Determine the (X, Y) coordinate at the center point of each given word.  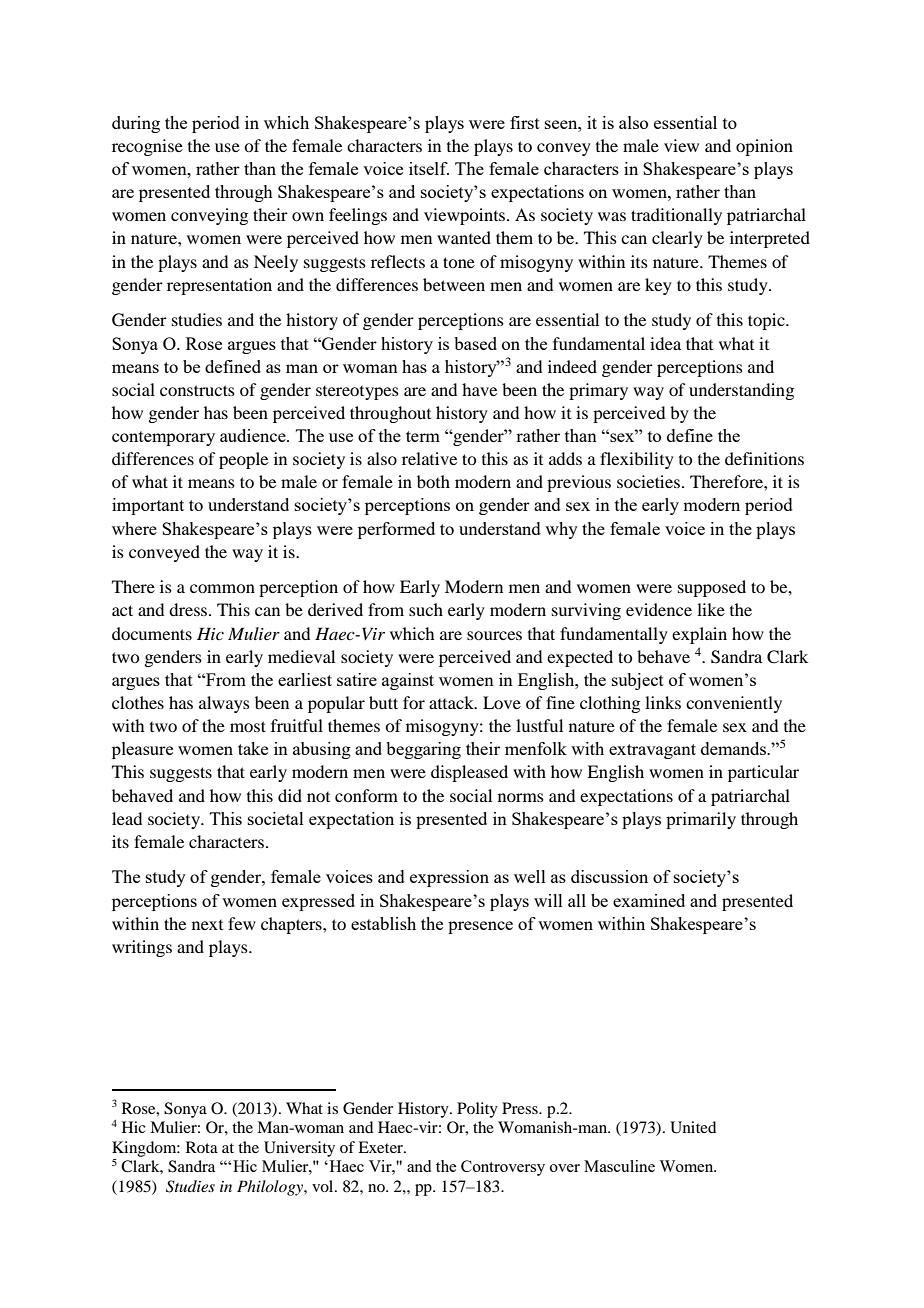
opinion (764, 147)
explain (699, 635)
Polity (477, 1110)
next (207, 925)
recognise (147, 147)
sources (494, 635)
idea (665, 343)
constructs (197, 390)
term (423, 436)
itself (429, 168)
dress (189, 609)
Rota (202, 1147)
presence (480, 927)
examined (649, 900)
